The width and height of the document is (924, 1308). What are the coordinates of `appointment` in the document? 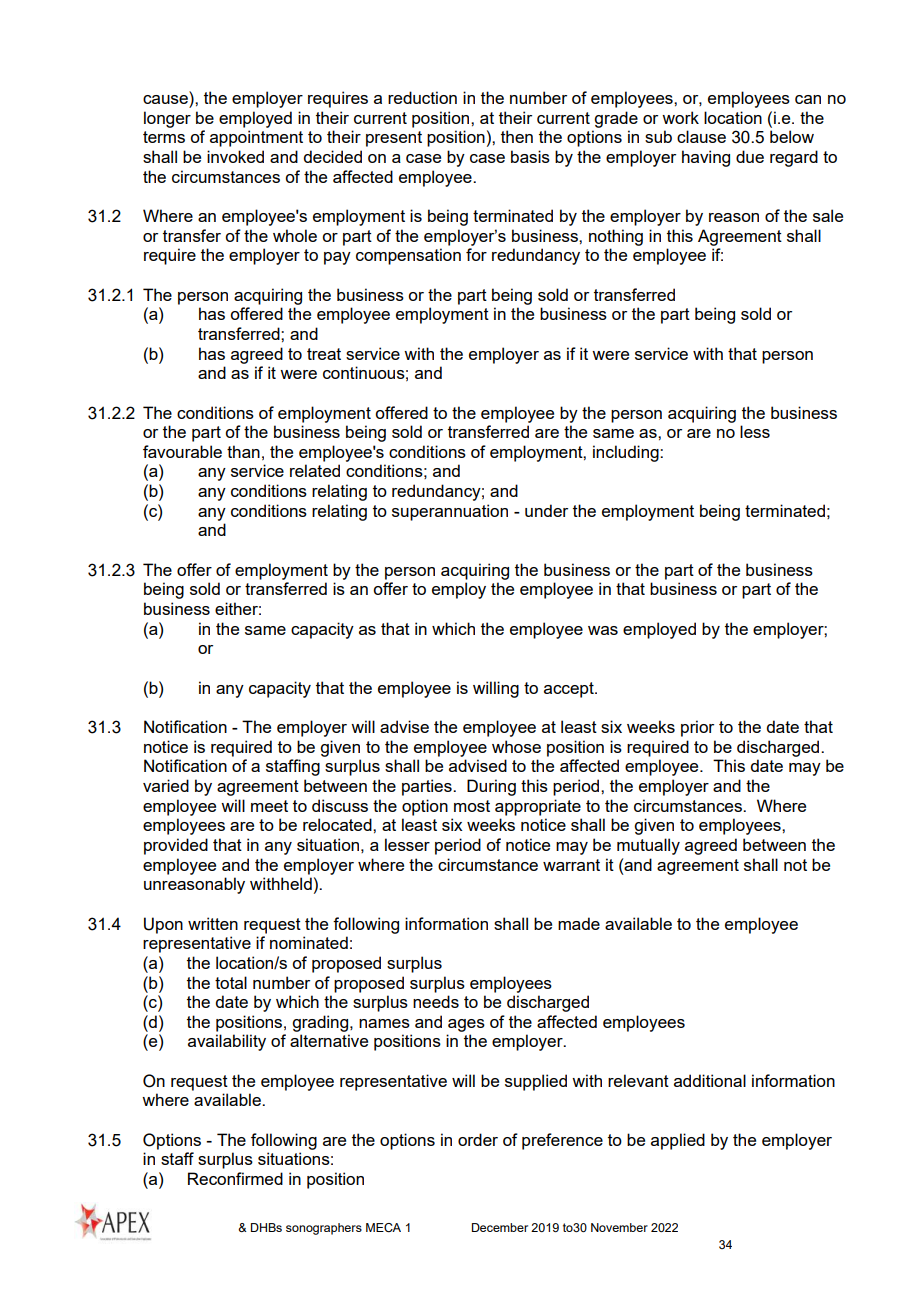 It's located at (256, 138).
